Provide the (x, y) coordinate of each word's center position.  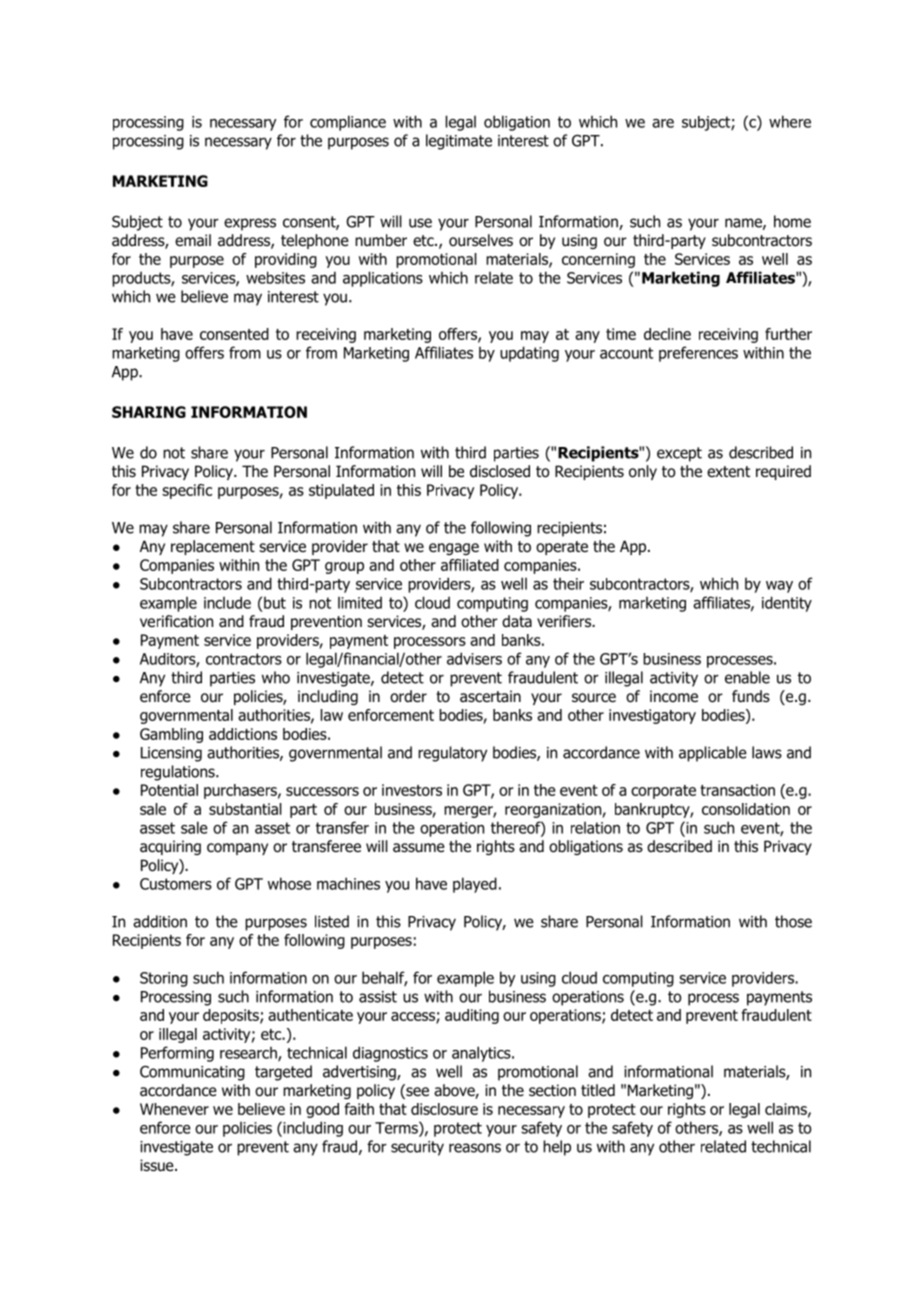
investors (412, 790)
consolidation (746, 809)
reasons (475, 1148)
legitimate (459, 142)
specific (187, 491)
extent (728, 471)
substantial (245, 809)
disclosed (500, 471)
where (790, 121)
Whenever (174, 1109)
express (250, 224)
